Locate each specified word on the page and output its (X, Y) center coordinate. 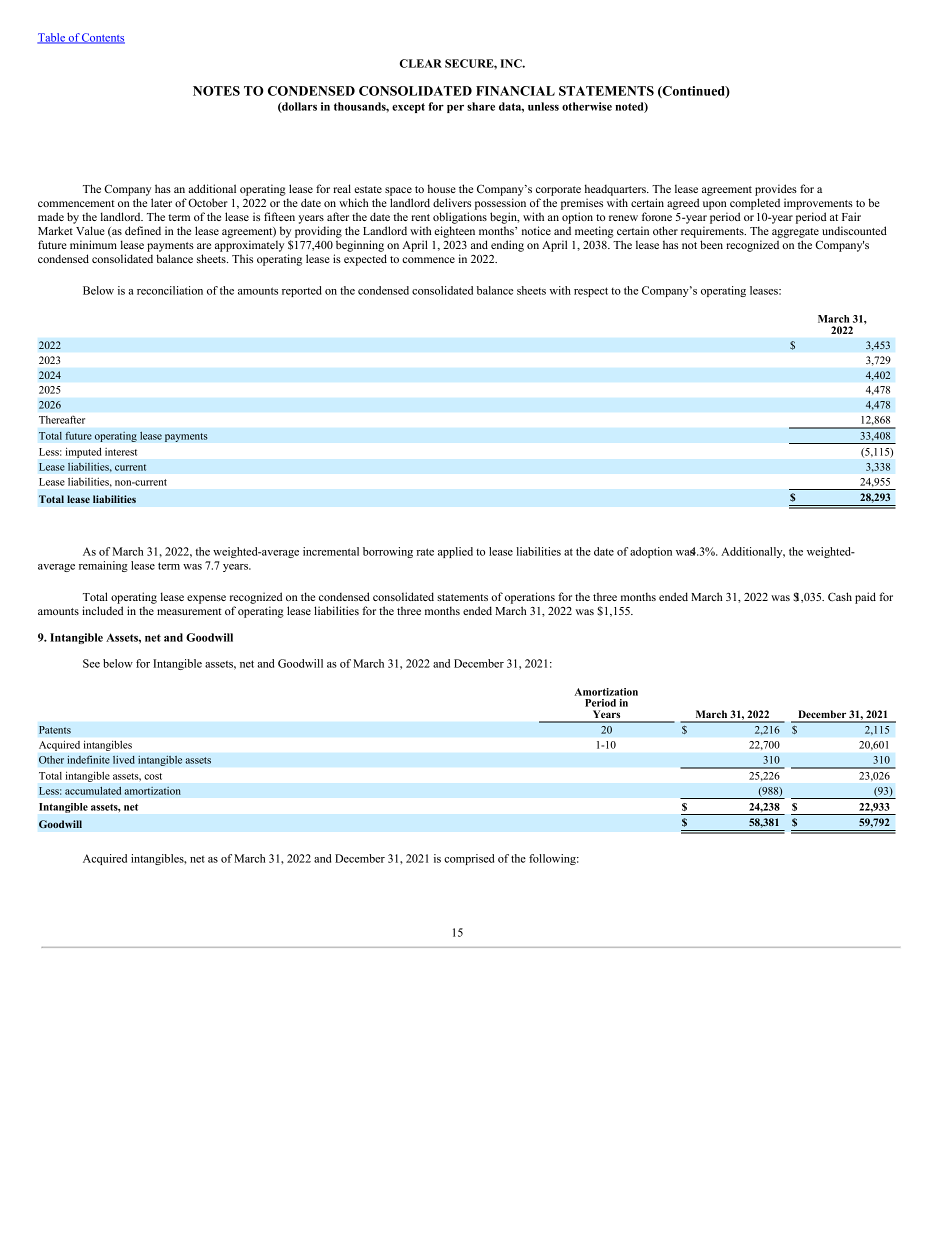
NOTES (216, 91)
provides (776, 190)
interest (121, 452)
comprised (469, 859)
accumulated (93, 790)
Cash (840, 596)
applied (455, 552)
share (481, 106)
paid (865, 598)
